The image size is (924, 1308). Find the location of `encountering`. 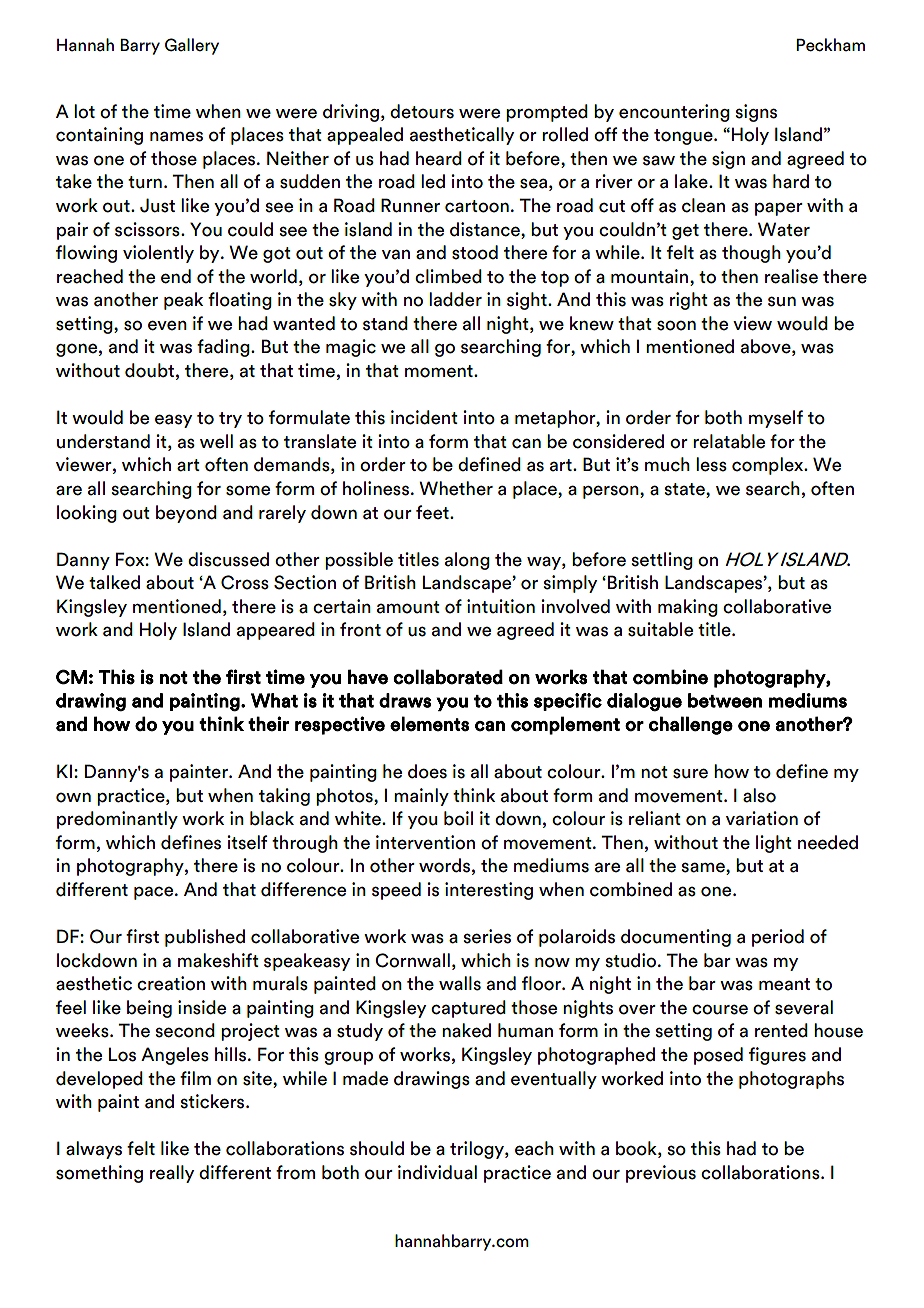

encountering is located at coordinates (674, 113).
